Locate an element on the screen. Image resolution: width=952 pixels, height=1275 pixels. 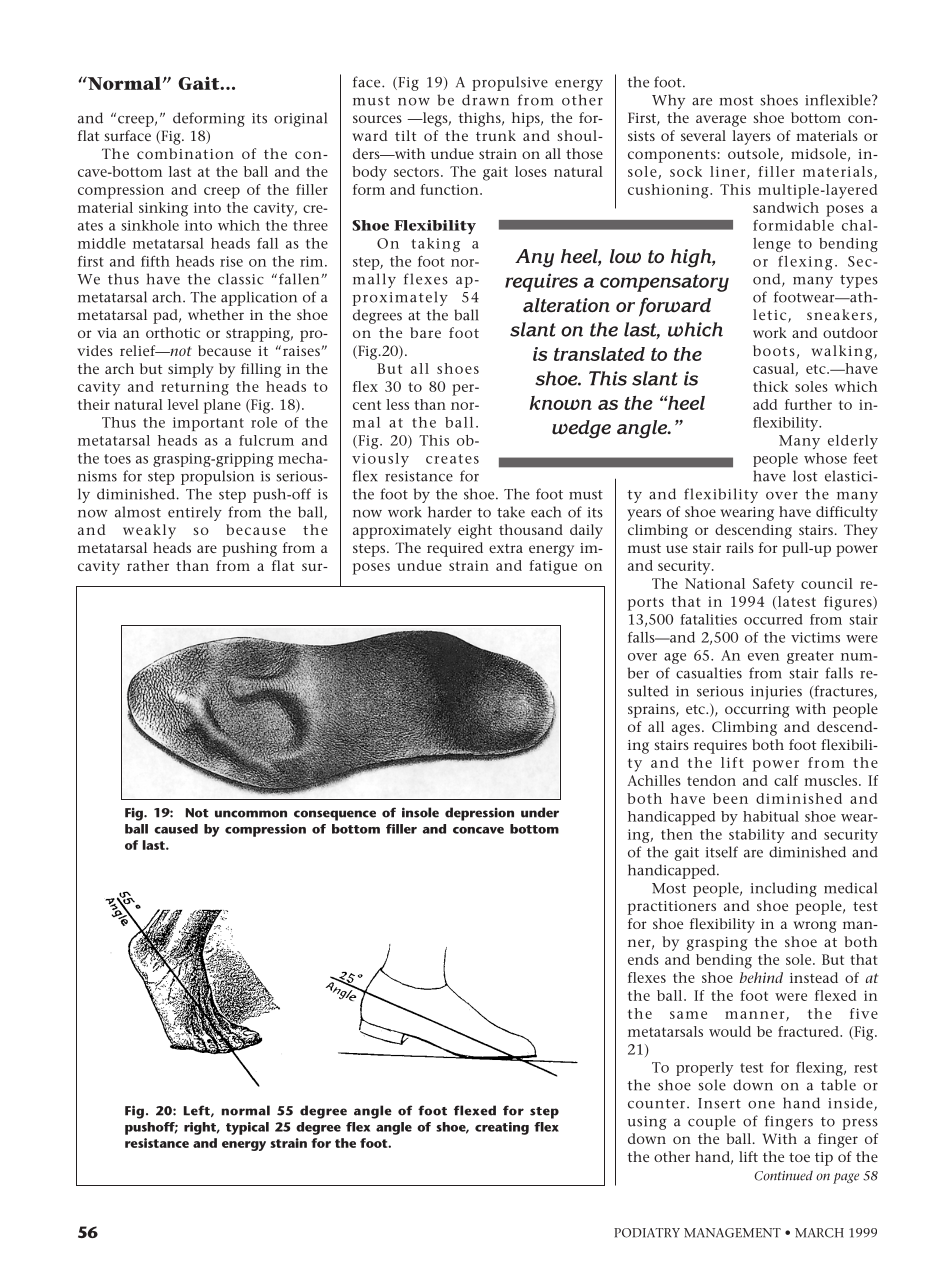
layers is located at coordinates (751, 137).
